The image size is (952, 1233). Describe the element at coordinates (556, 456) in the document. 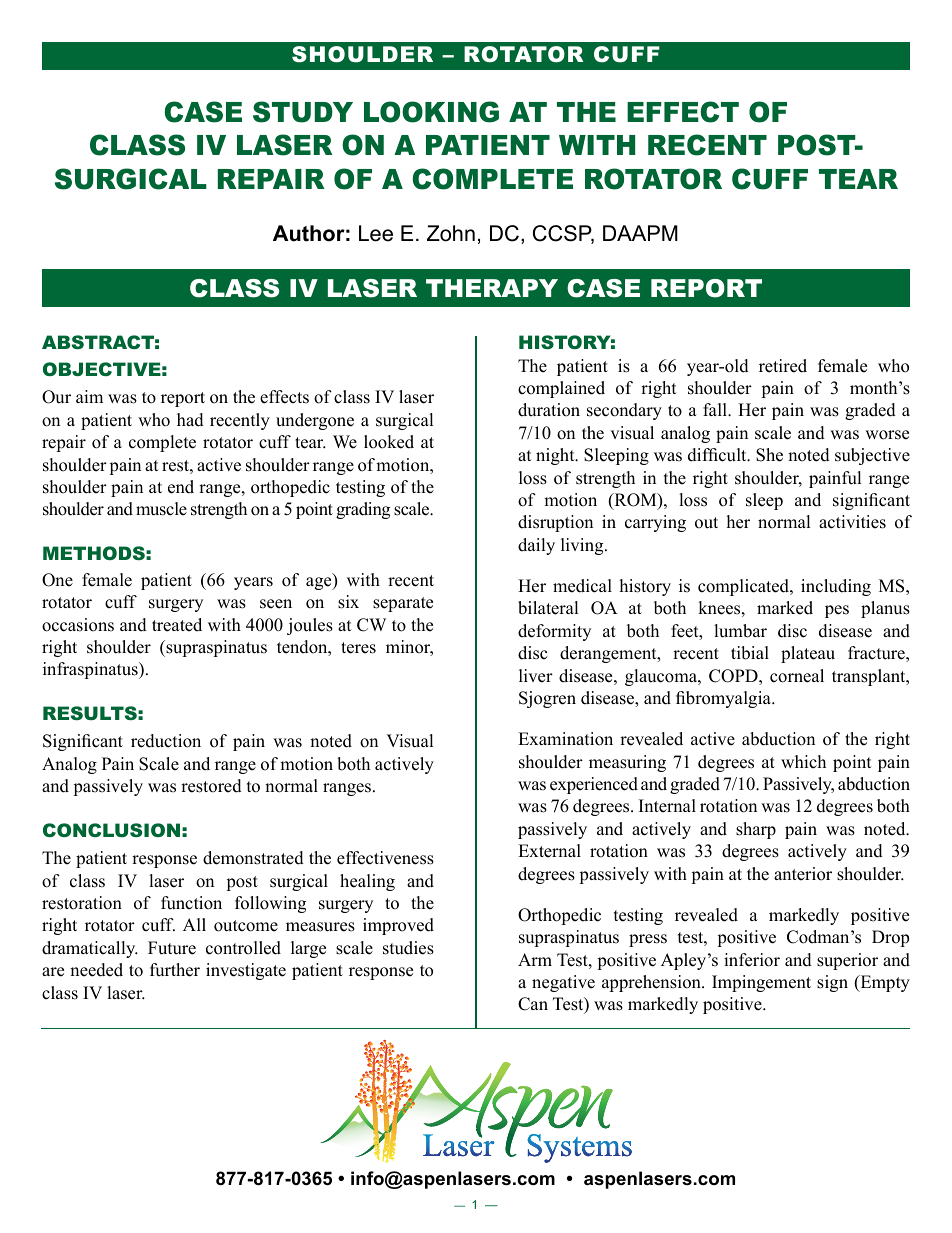

I see `night` at that location.
